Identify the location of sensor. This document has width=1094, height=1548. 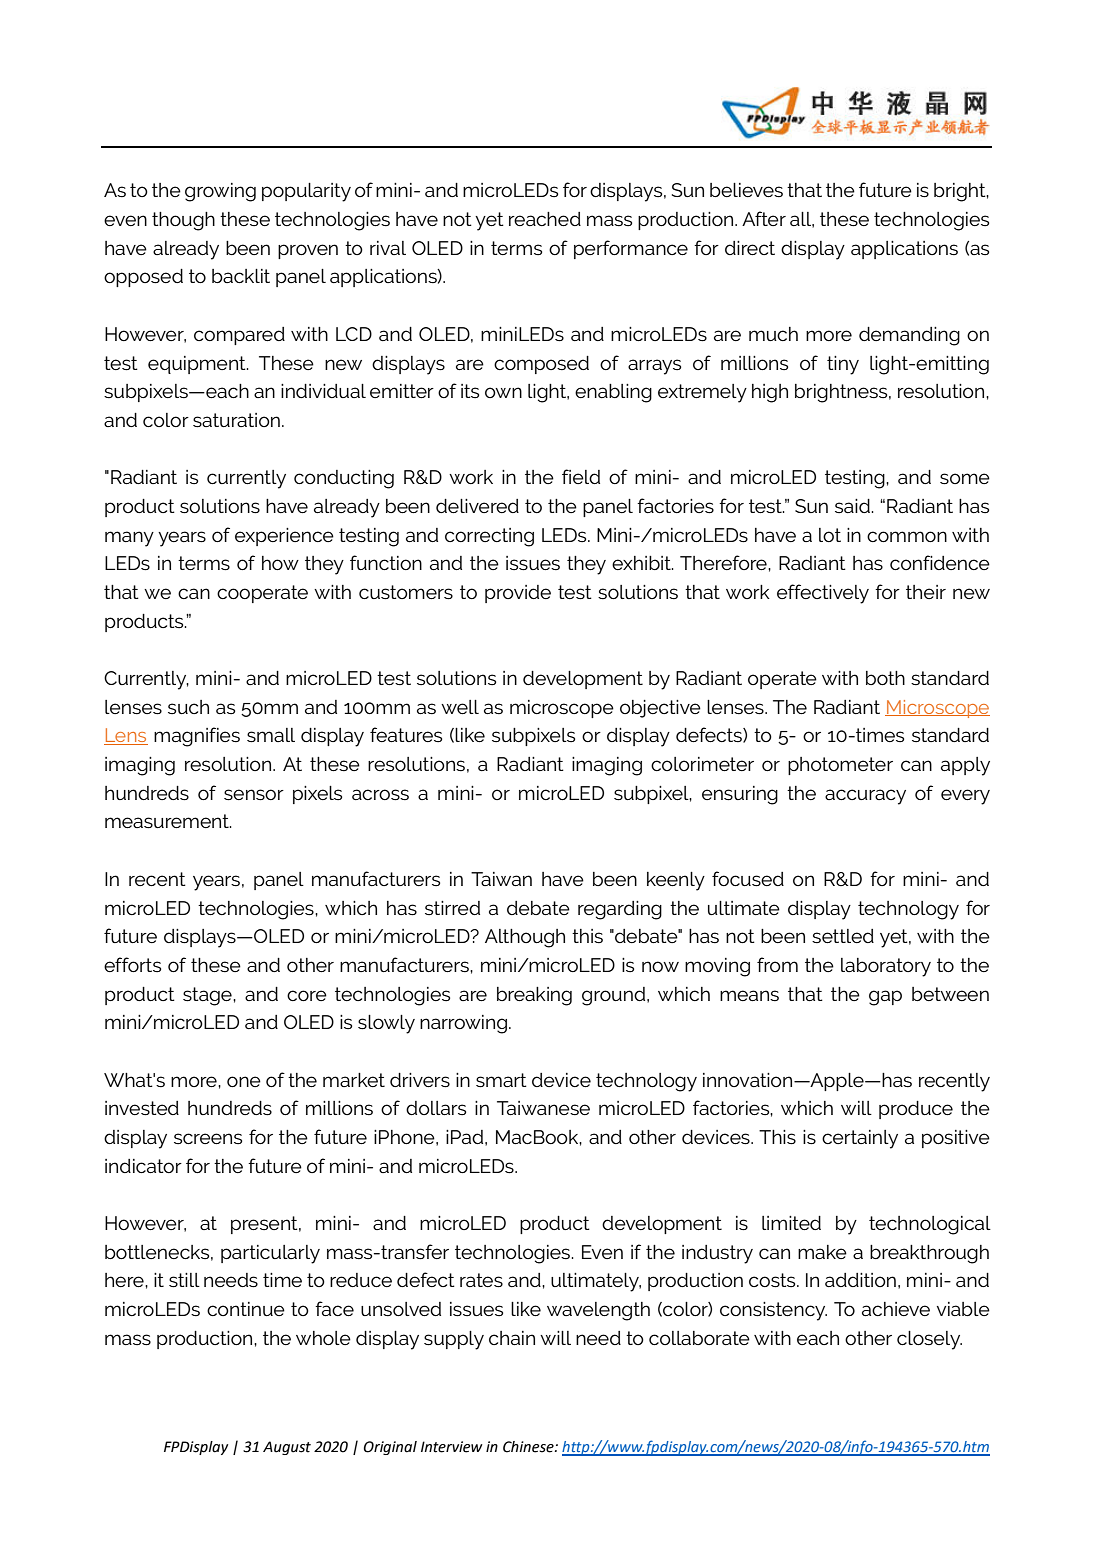
(254, 794).
